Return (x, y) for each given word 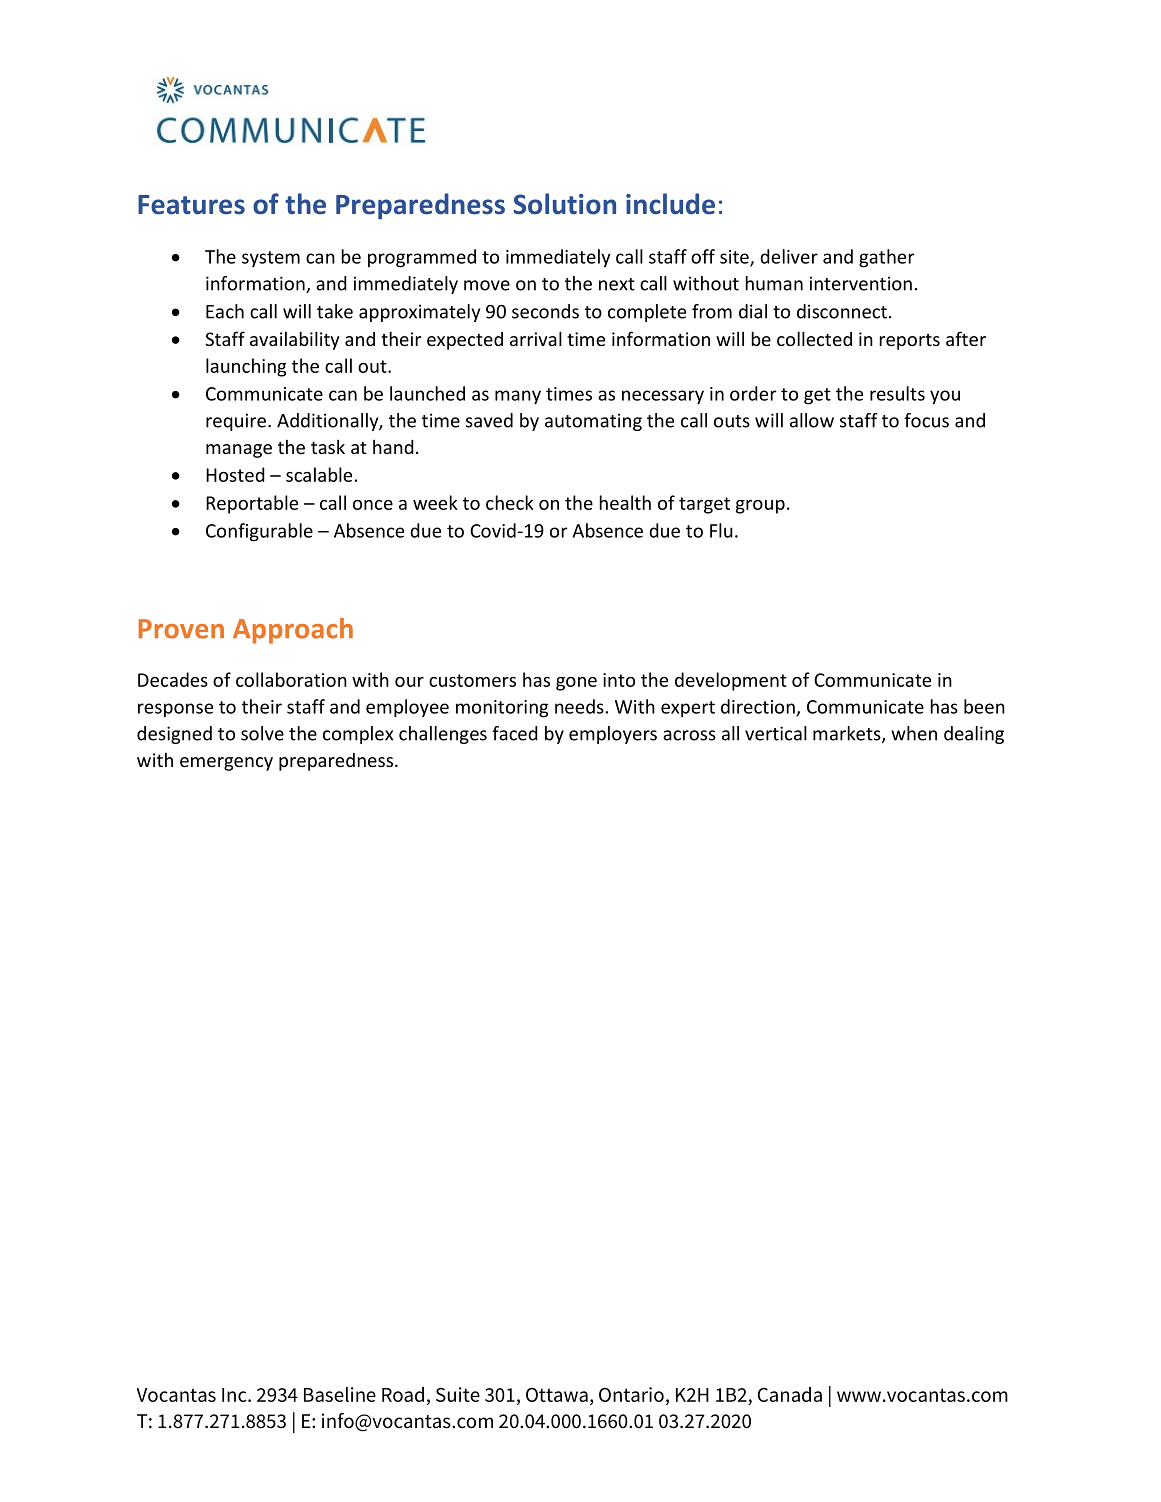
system (271, 259)
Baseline (340, 1394)
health (625, 502)
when (914, 733)
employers (613, 735)
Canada (790, 1394)
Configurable (259, 532)
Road (403, 1394)
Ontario (631, 1394)
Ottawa (557, 1395)
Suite (458, 1394)
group (760, 507)
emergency (226, 764)
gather (886, 258)
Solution (564, 204)
